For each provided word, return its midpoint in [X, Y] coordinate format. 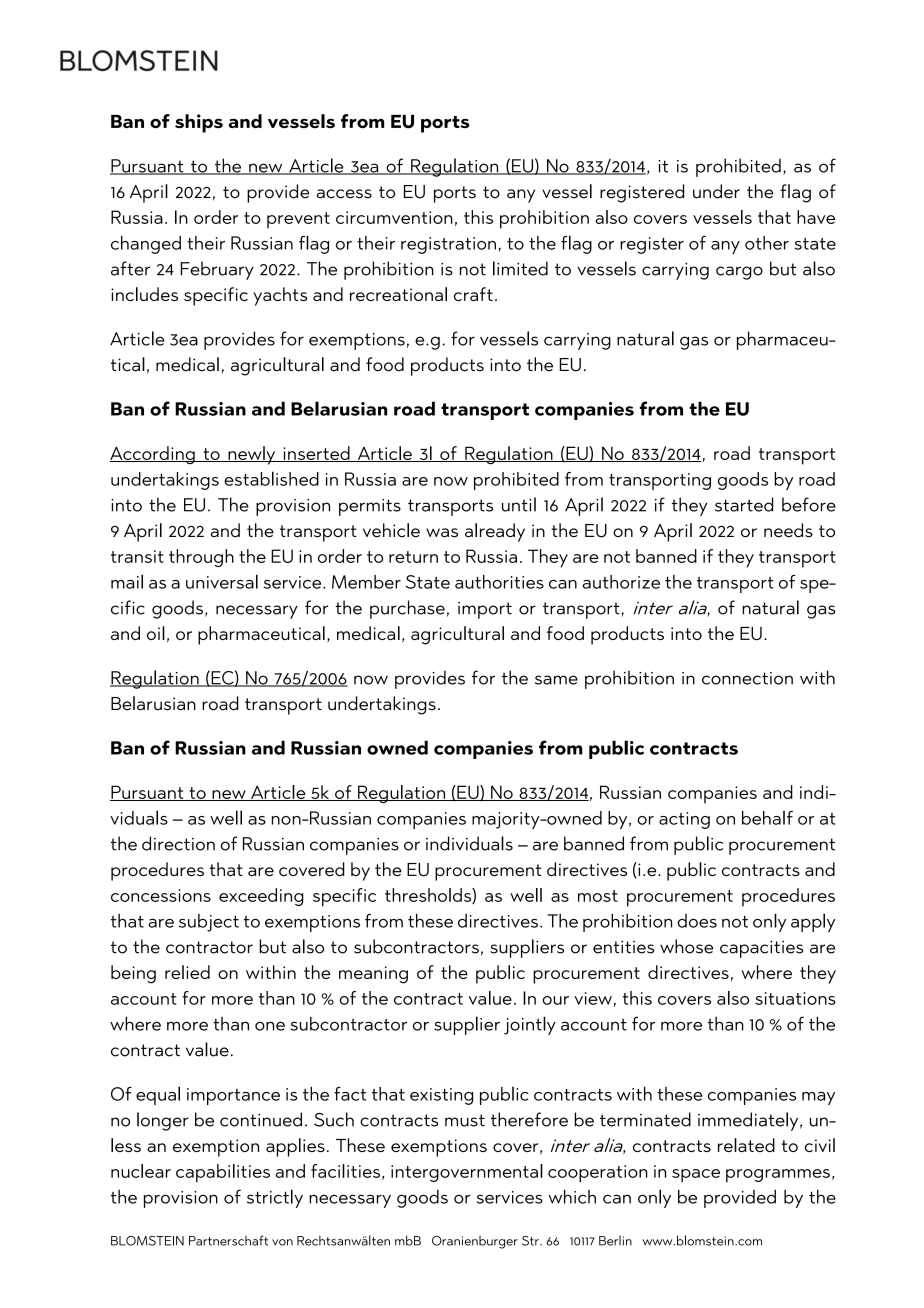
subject [209, 923]
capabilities [223, 1173]
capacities [761, 949]
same [556, 680]
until [519, 504]
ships [199, 123]
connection [747, 678]
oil [156, 633]
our [555, 1000]
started [744, 504]
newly [252, 455]
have [816, 217]
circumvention [394, 217]
